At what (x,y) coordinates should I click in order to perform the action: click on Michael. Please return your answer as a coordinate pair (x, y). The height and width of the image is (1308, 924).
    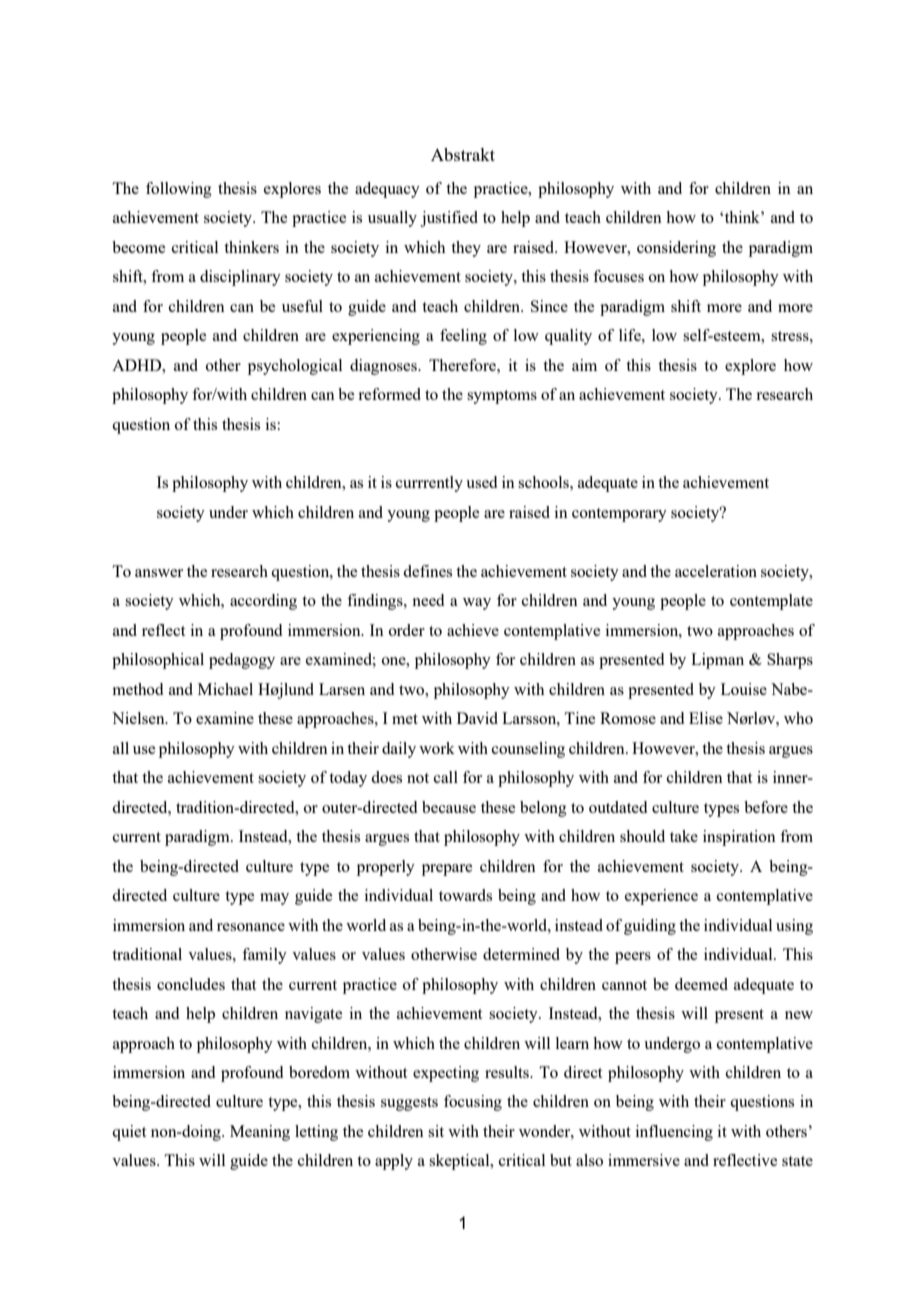
    Looking at the image, I should click on (225, 689).
